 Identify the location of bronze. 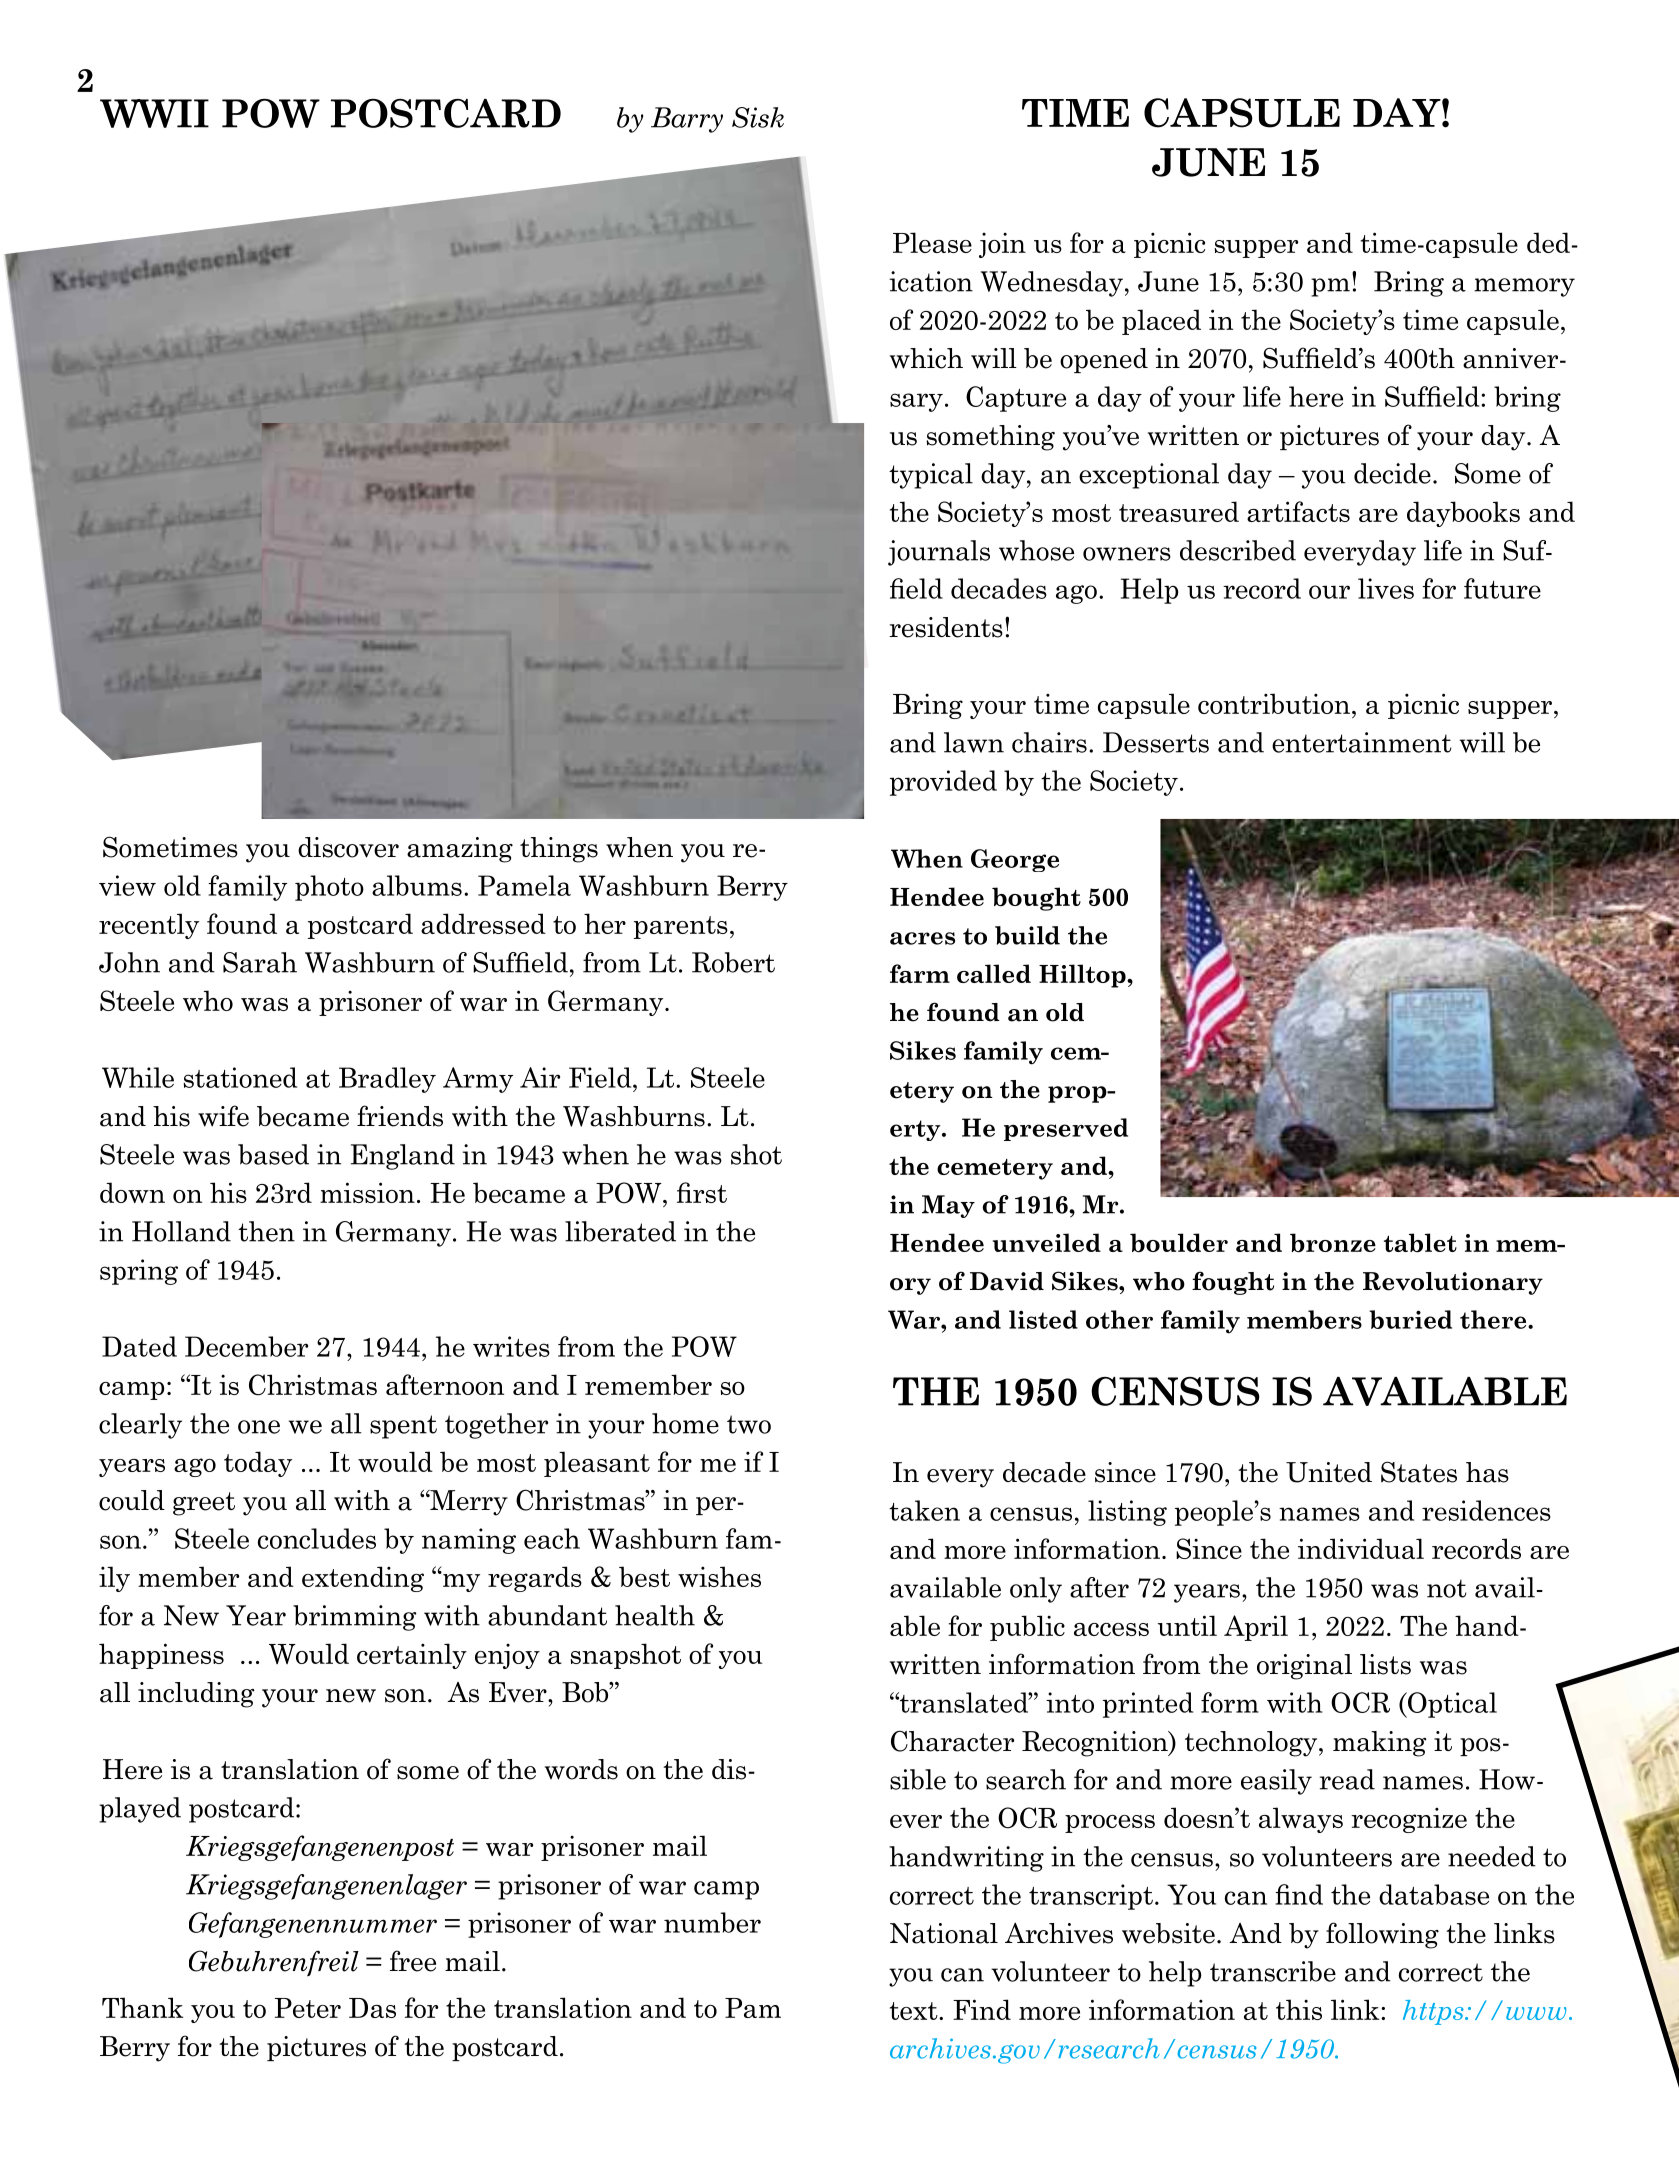
(1333, 1243).
